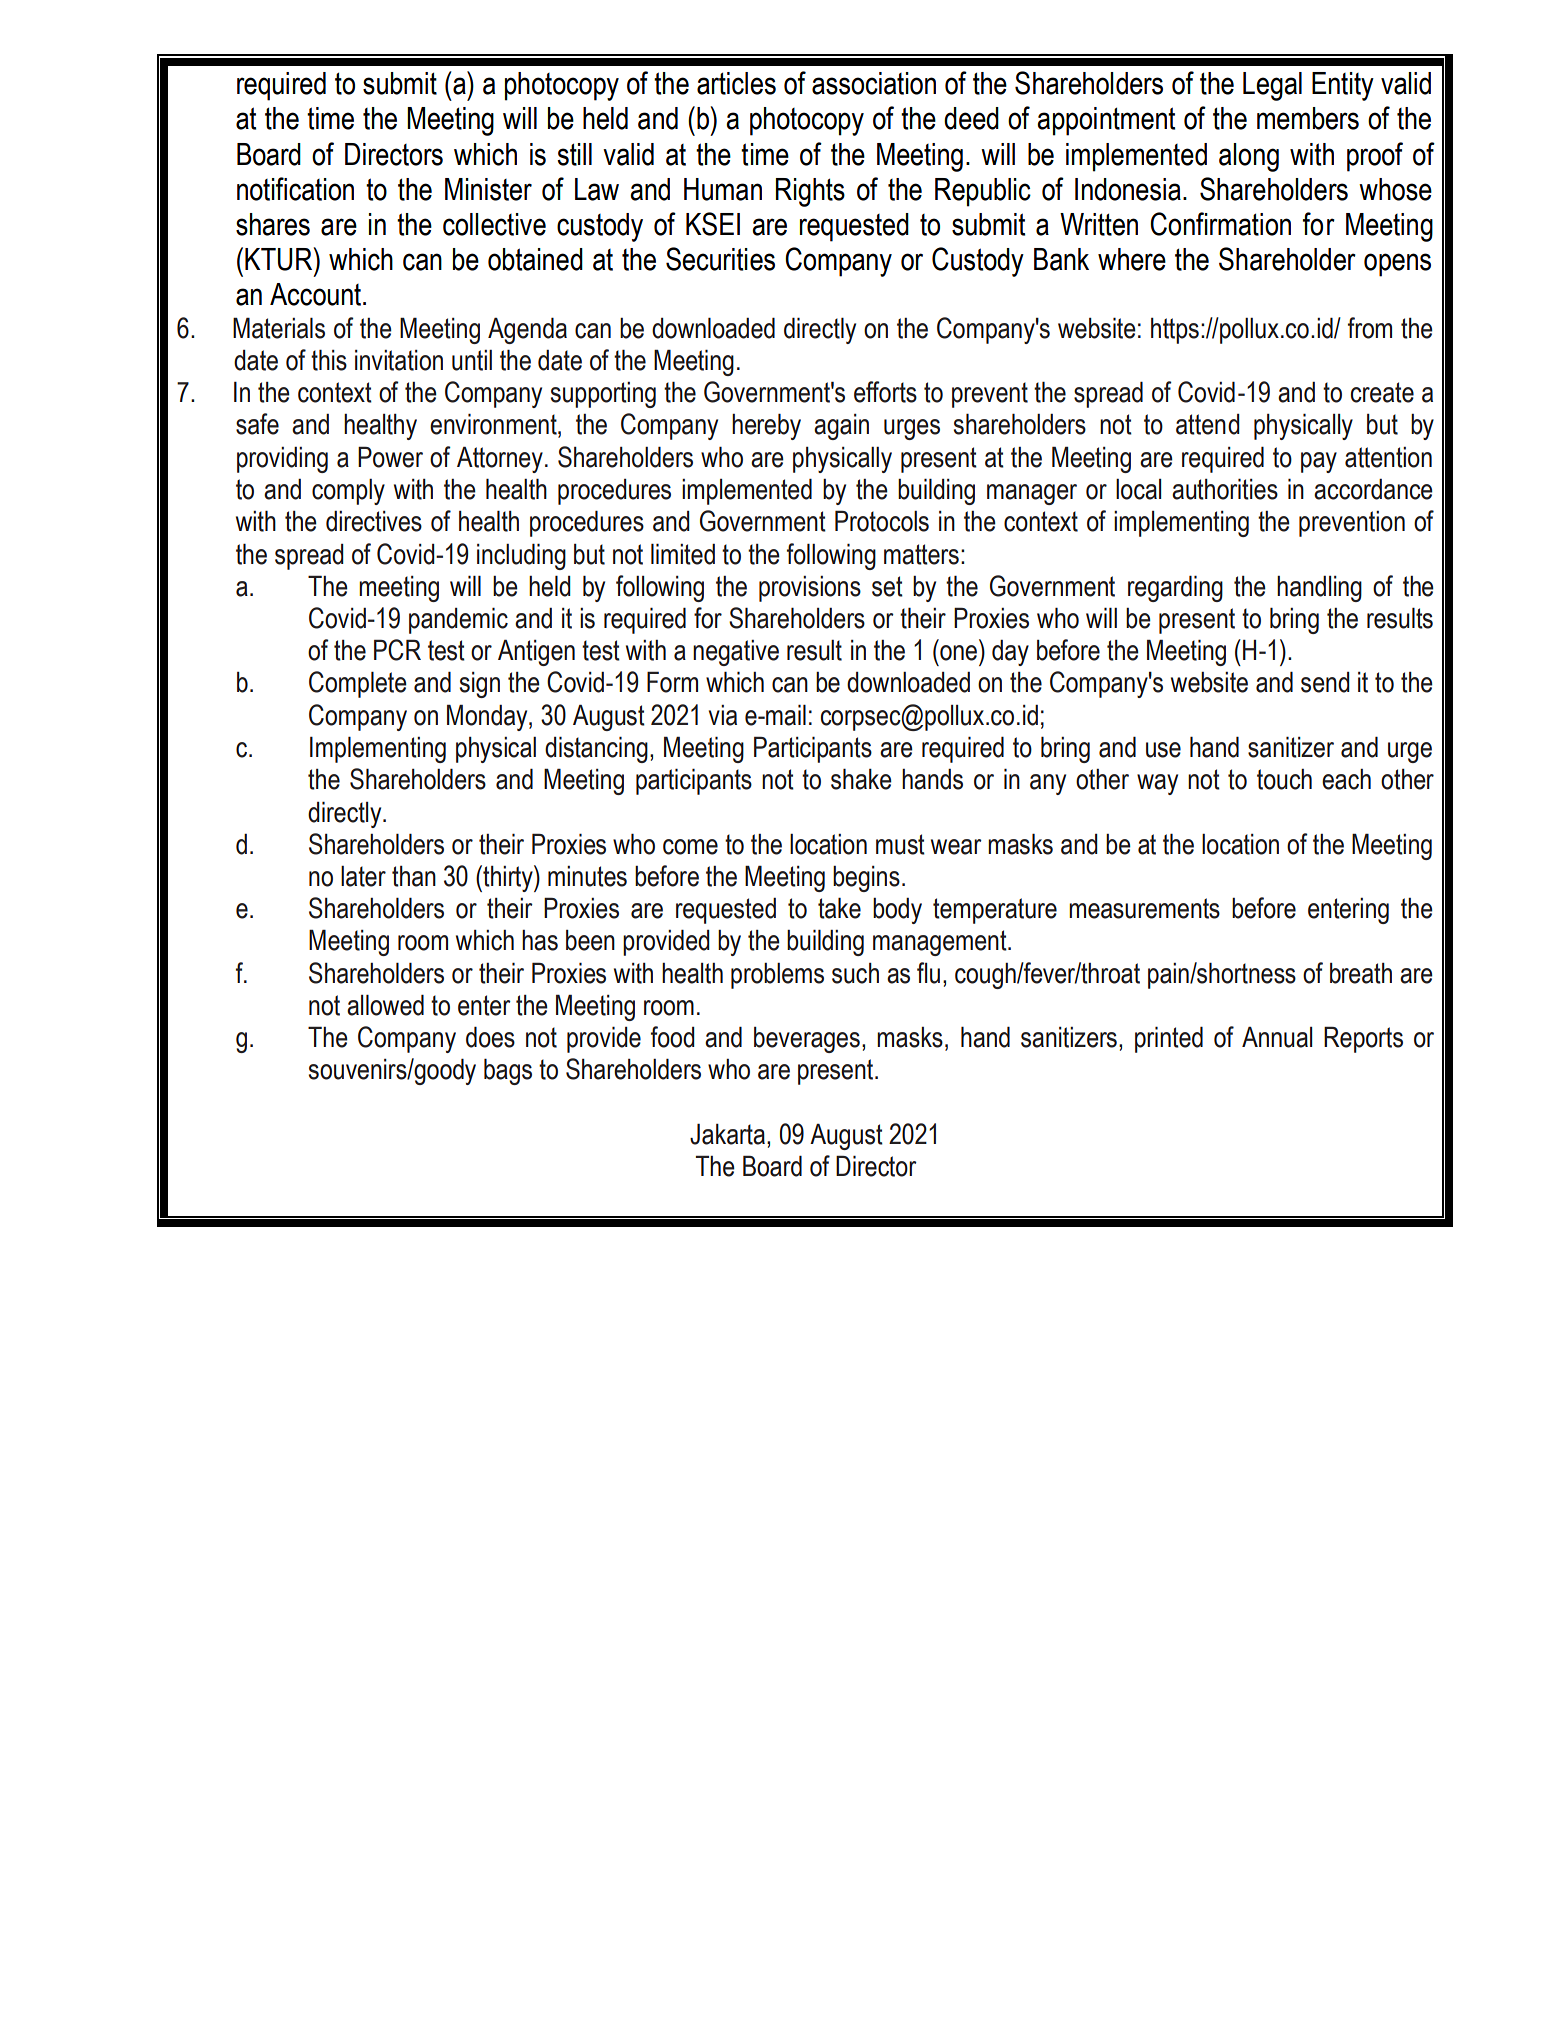 The height and width of the screenshot is (2023, 1564). Describe the element at coordinates (727, 1134) in the screenshot. I see `Jakarta` at that location.
